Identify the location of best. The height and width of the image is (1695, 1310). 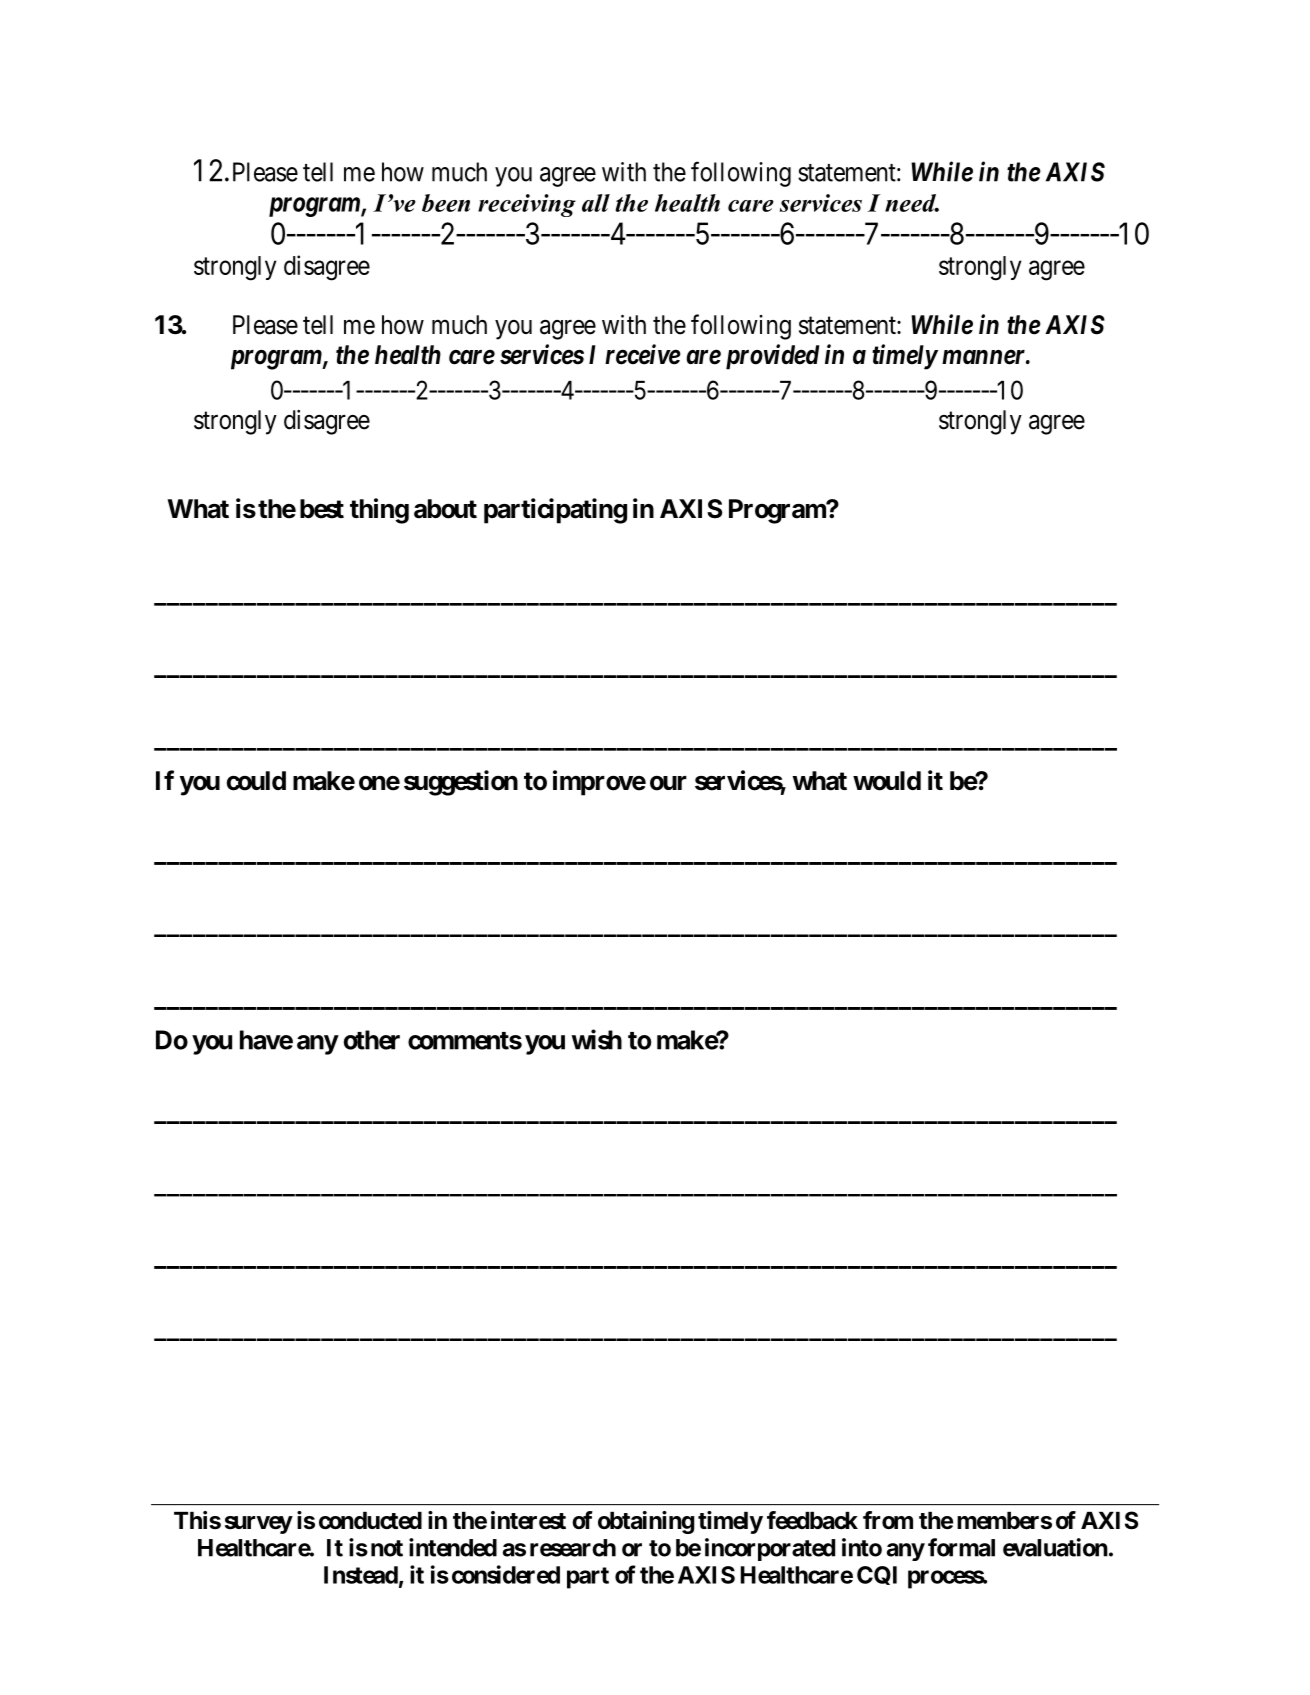
(322, 509).
